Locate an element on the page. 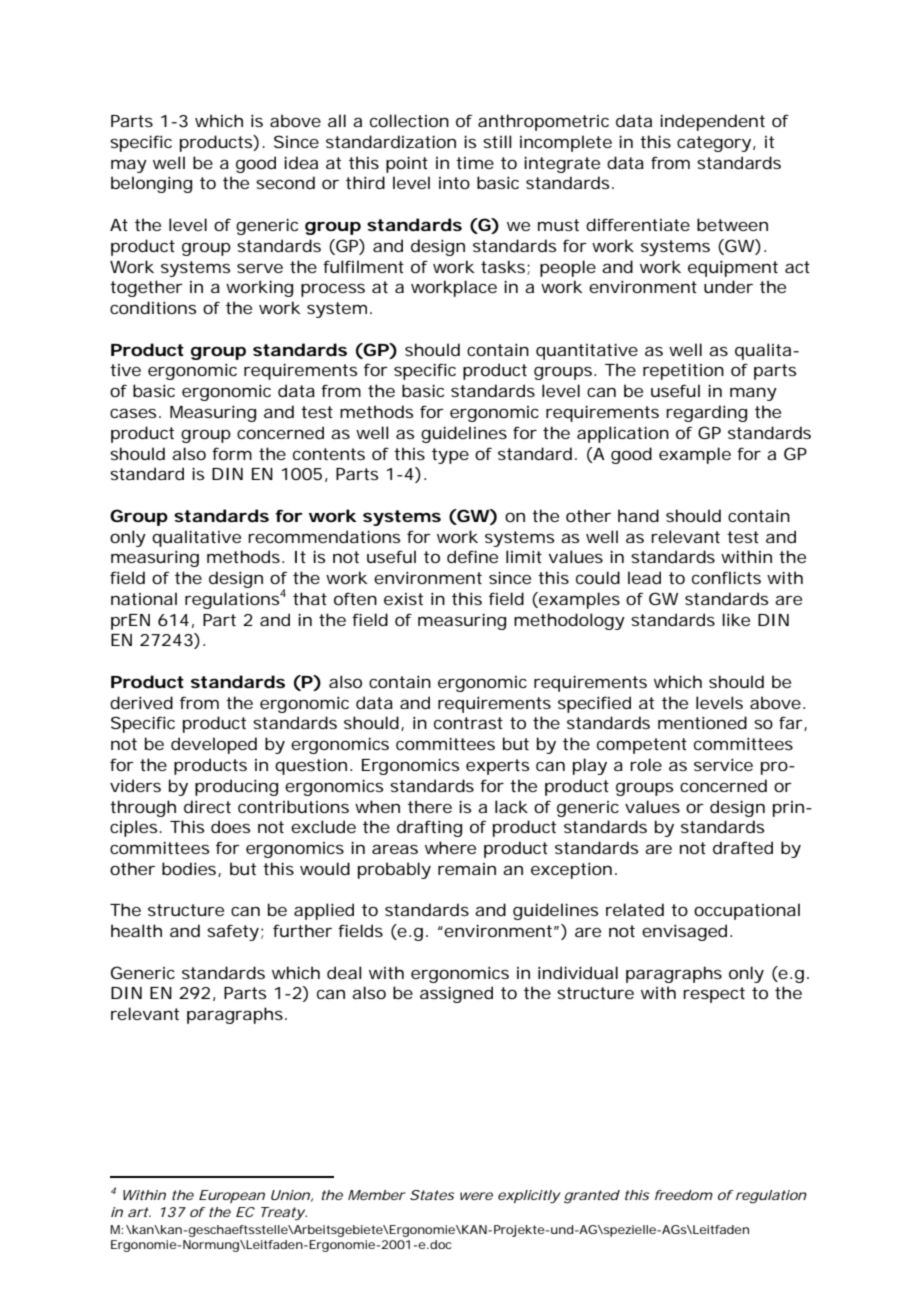 The image size is (924, 1308). assigned is located at coordinates (456, 994).
